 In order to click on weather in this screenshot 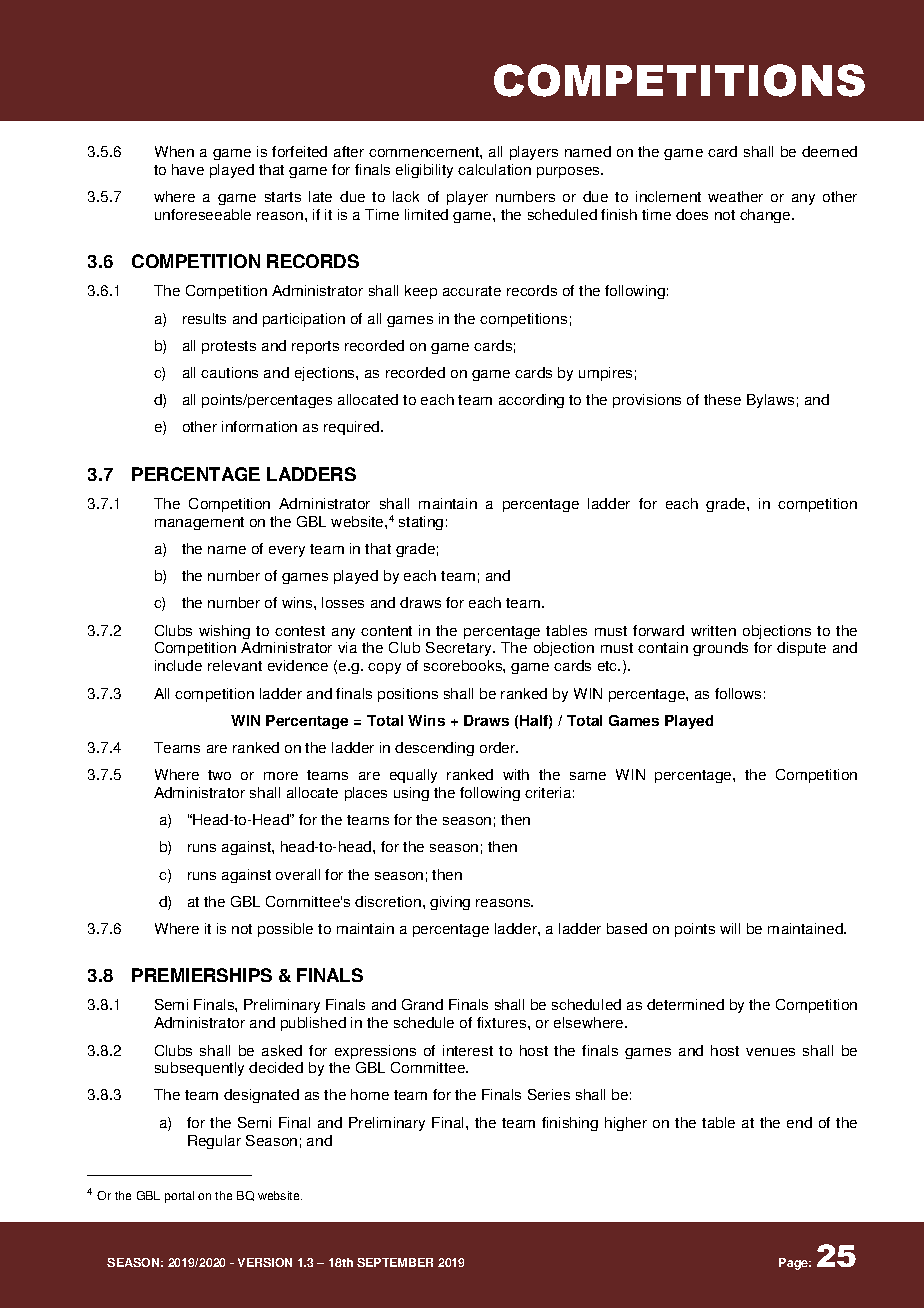, I will do `click(735, 196)`.
